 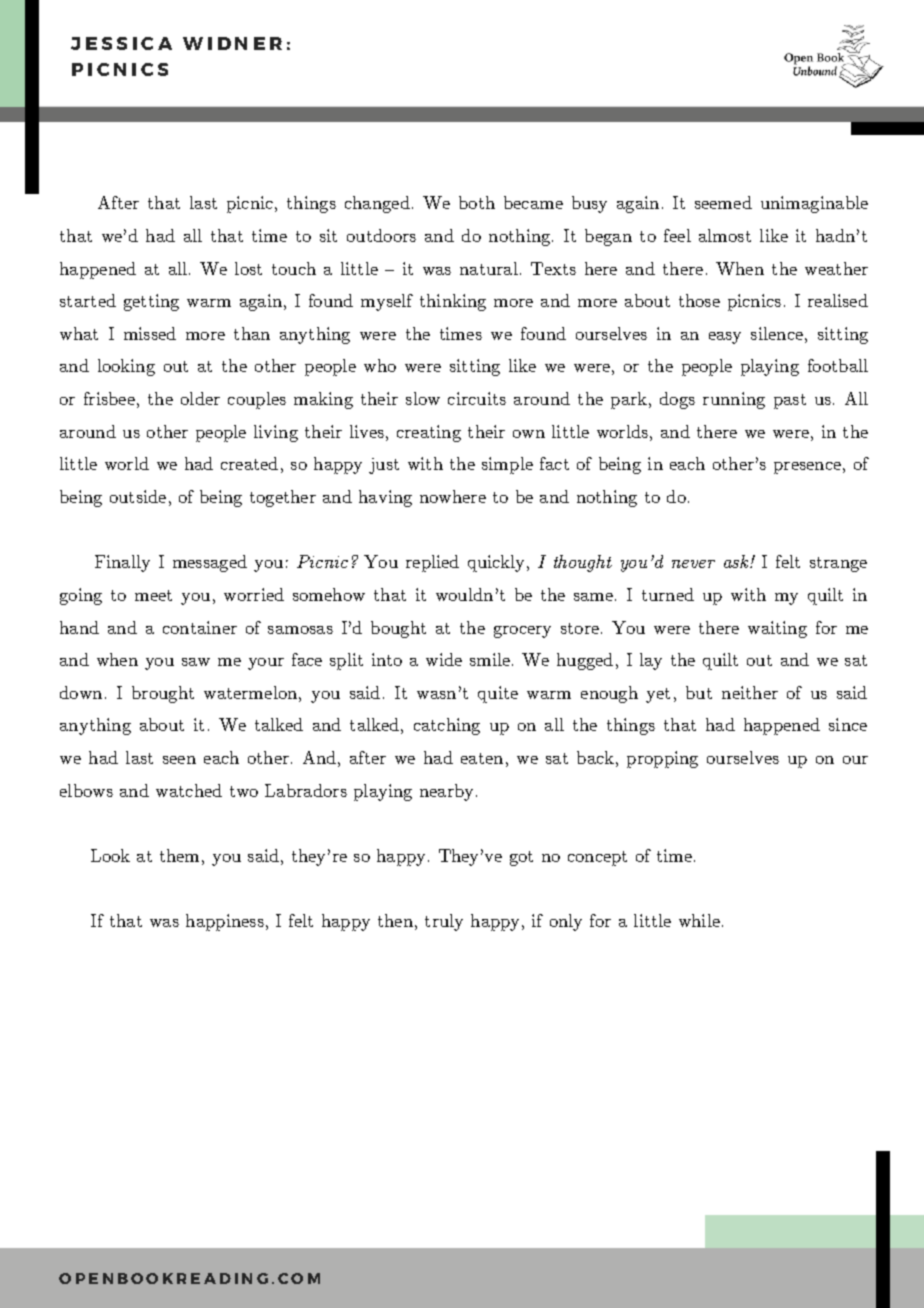 What do you see at coordinates (444, 922) in the screenshot?
I see `truly` at bounding box center [444, 922].
